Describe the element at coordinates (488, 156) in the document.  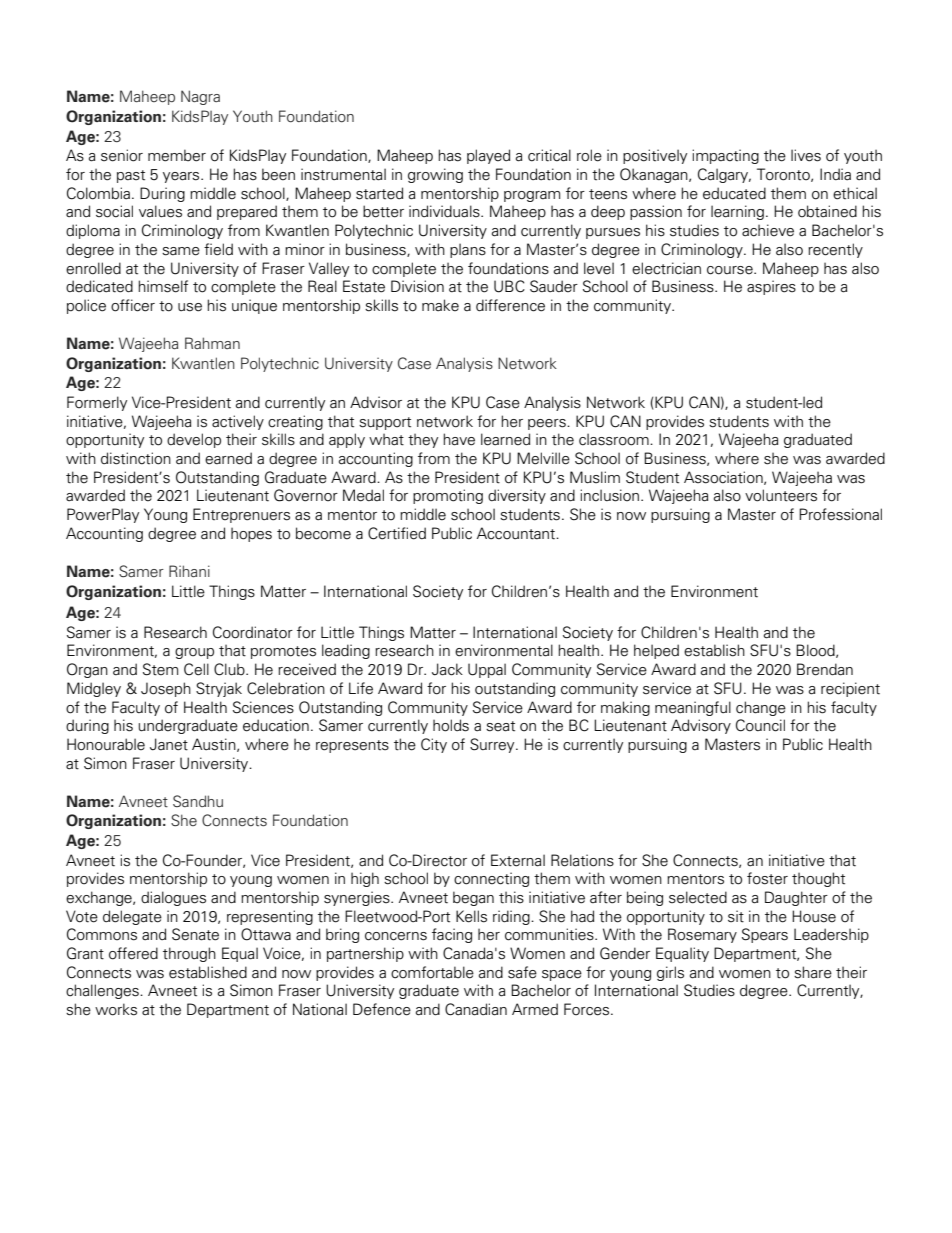
I see `played` at that location.
